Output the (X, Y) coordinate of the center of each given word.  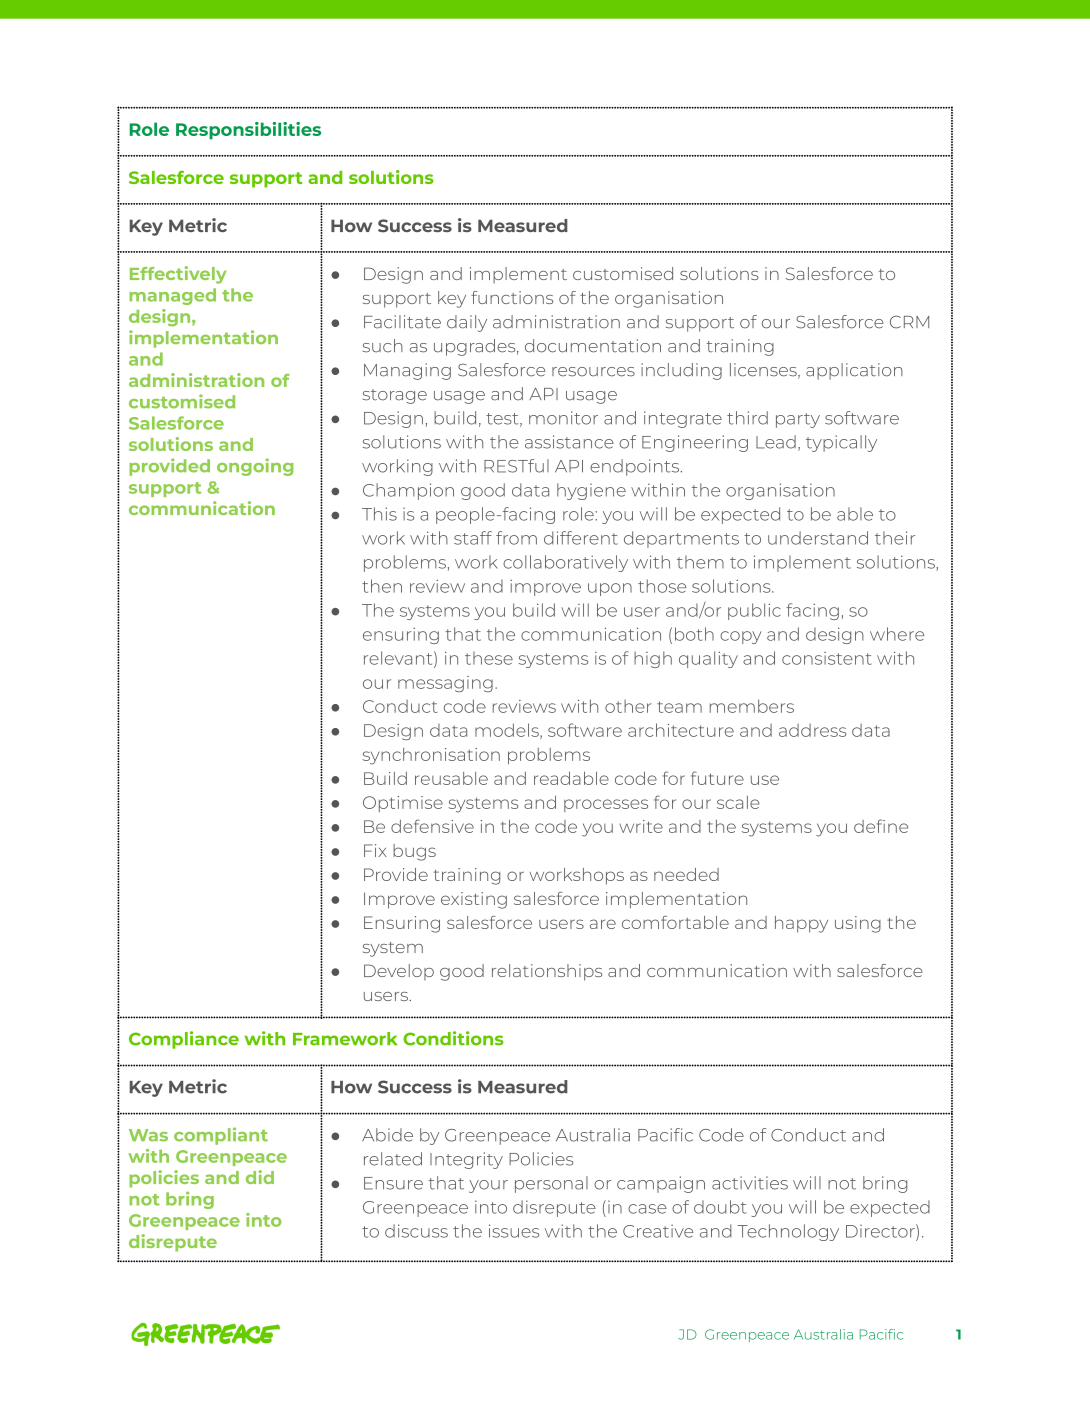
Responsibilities (248, 131)
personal (551, 1184)
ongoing (255, 467)
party (798, 420)
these (489, 658)
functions (512, 297)
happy (801, 924)
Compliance (184, 1040)
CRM (909, 322)
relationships (547, 972)
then (382, 586)
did (260, 1177)
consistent (826, 658)
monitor (563, 418)
